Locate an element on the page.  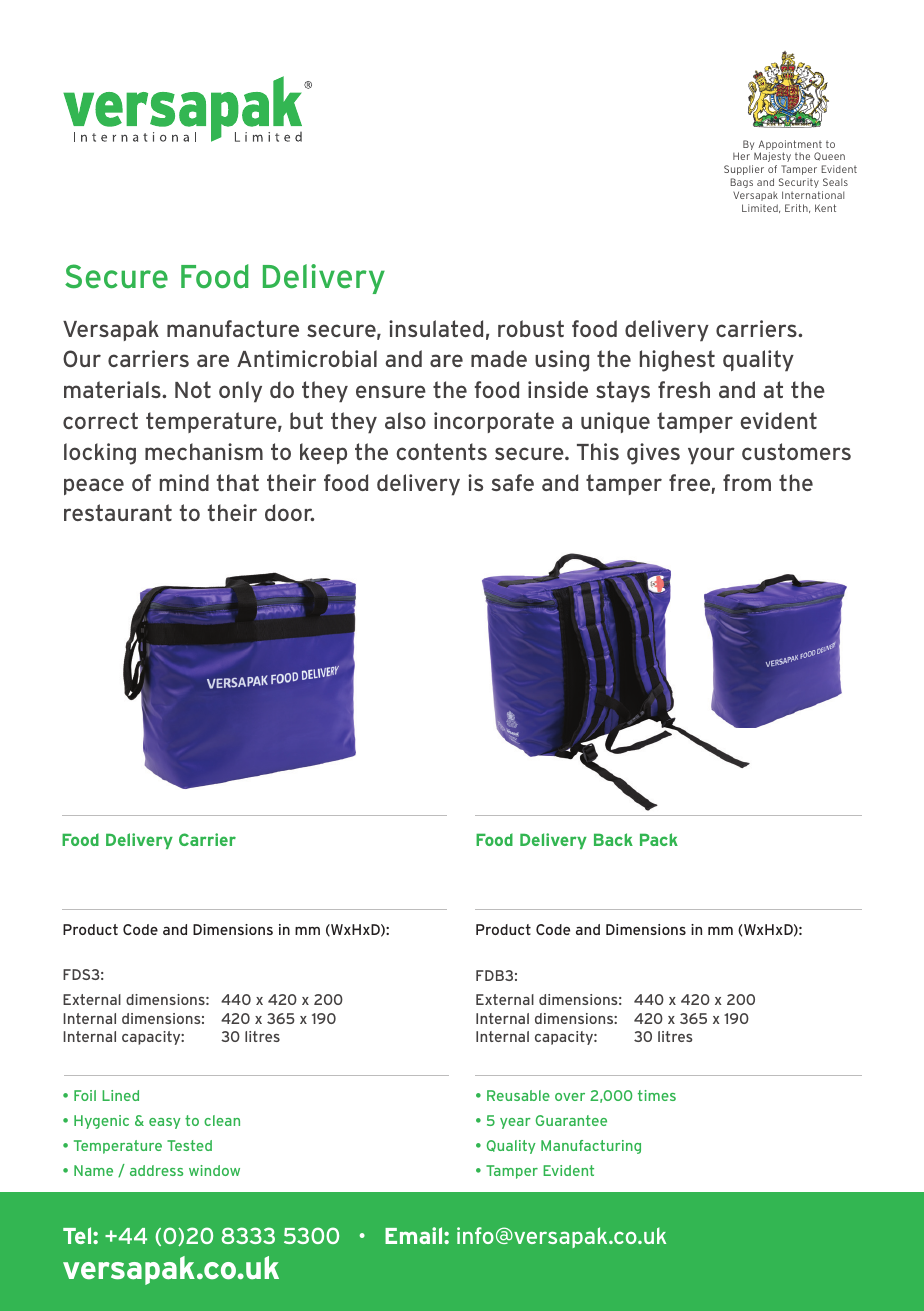
insulated is located at coordinates (436, 328).
